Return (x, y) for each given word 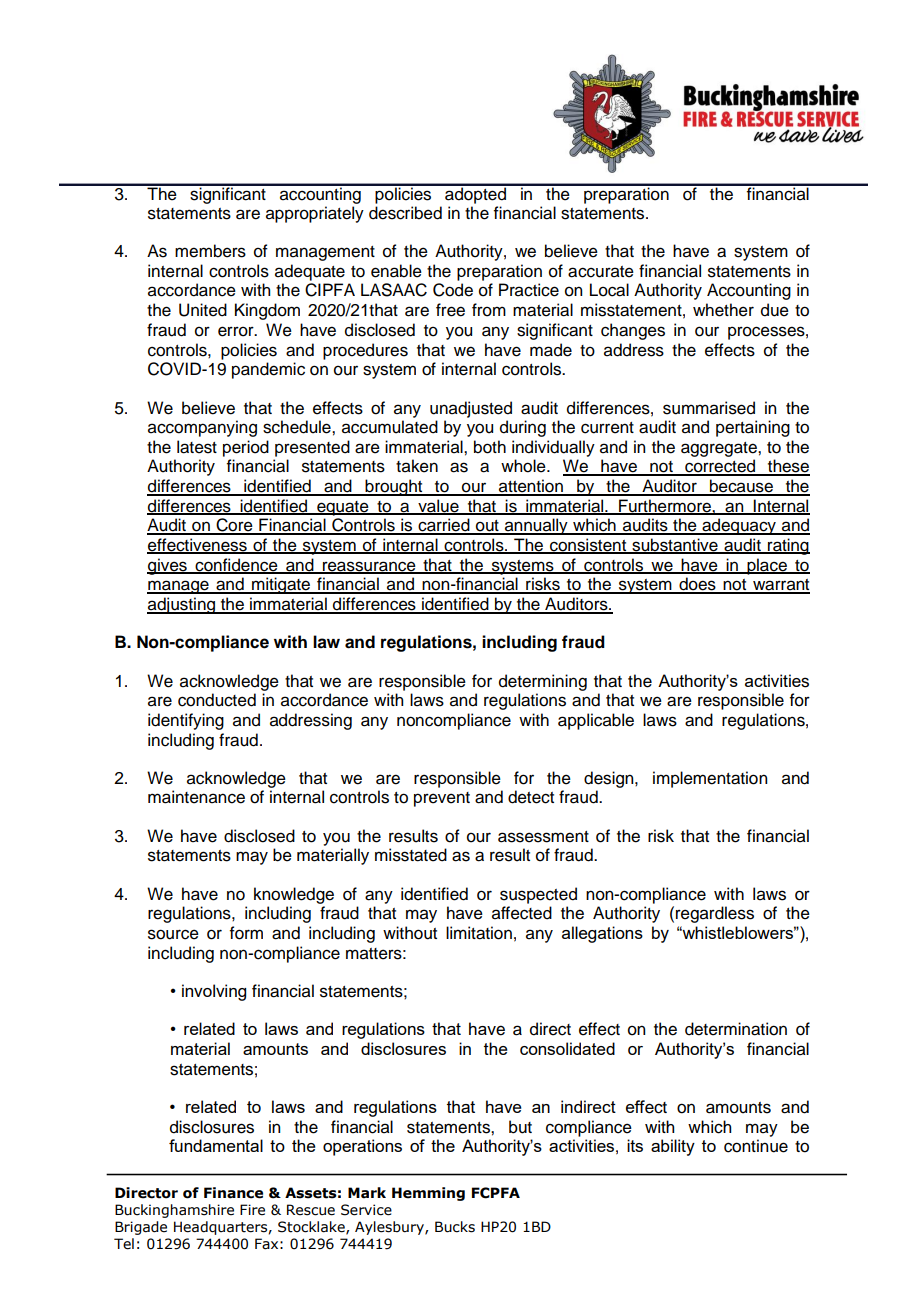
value (438, 507)
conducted (217, 700)
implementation (710, 779)
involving (214, 992)
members (210, 251)
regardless (715, 914)
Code (453, 290)
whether (723, 310)
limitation (479, 933)
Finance (233, 1193)
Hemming (428, 1194)
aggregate (720, 449)
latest (197, 447)
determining (543, 682)
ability (673, 1147)
